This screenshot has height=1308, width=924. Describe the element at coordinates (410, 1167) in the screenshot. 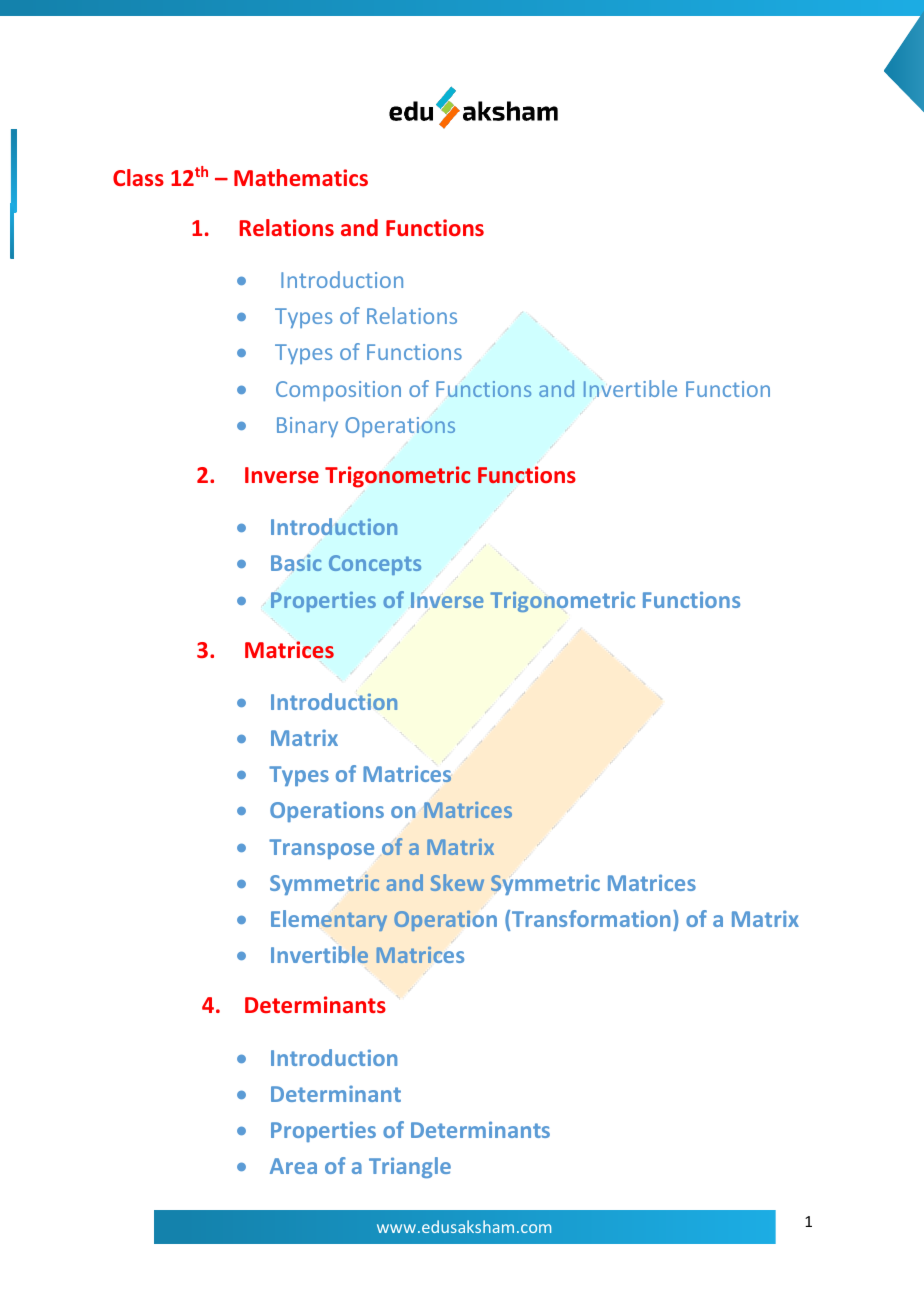

I see `Triangle` at that location.
